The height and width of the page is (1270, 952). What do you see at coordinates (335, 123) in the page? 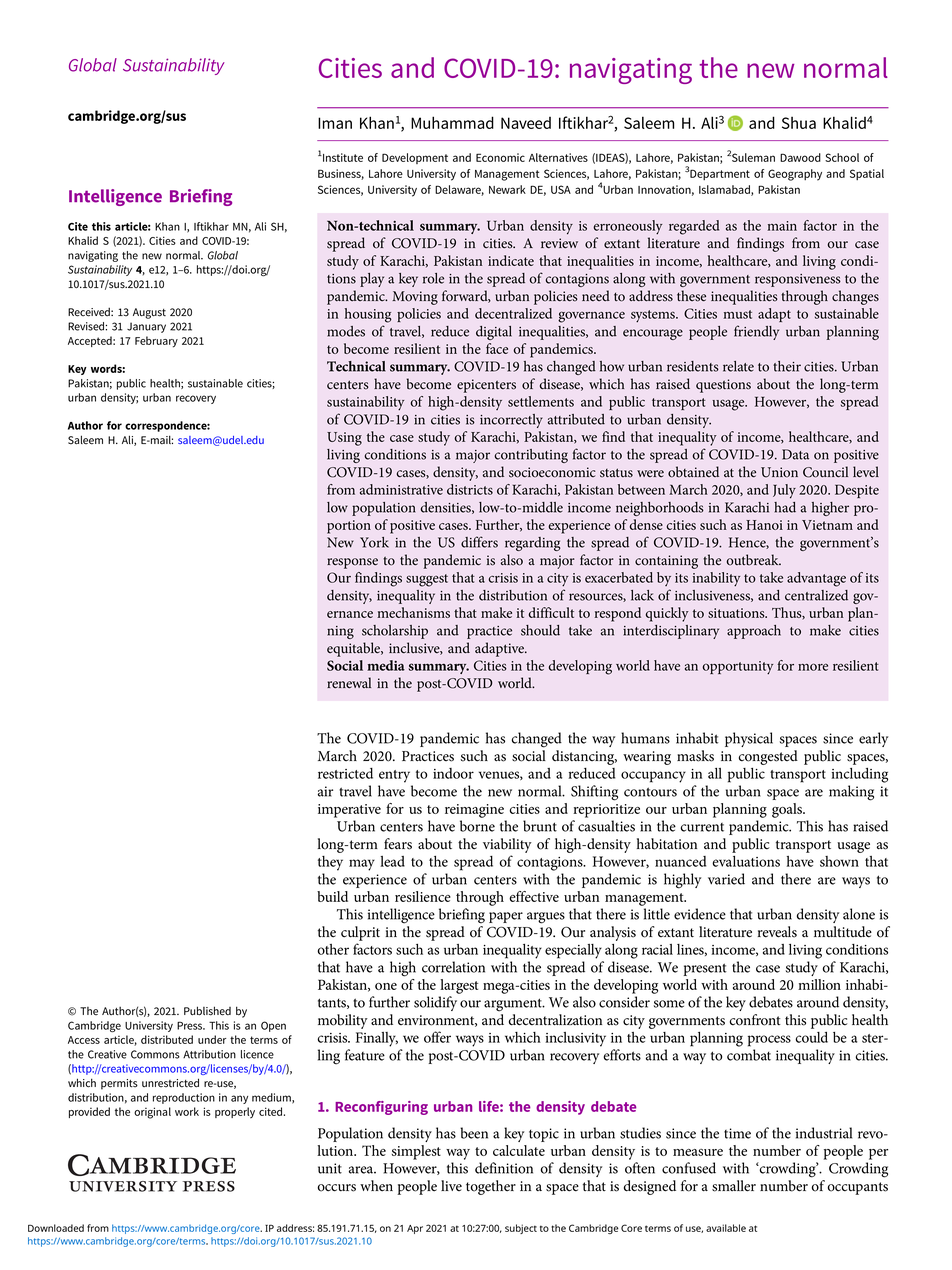
I see `Iman` at bounding box center [335, 123].
